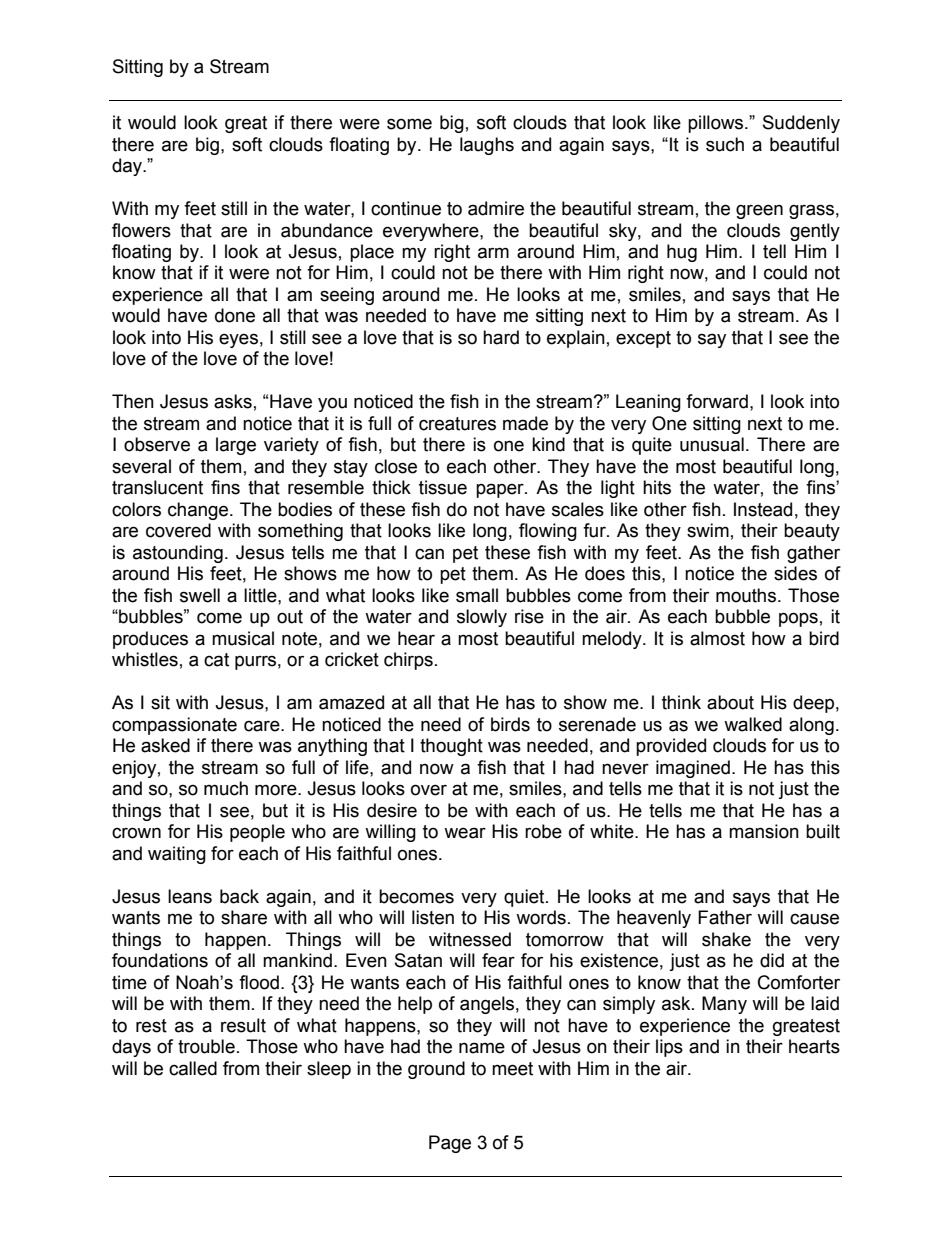 The width and height of the page is (952, 1233). Describe the element at coordinates (450, 1144) in the page. I see `Page` at that location.
